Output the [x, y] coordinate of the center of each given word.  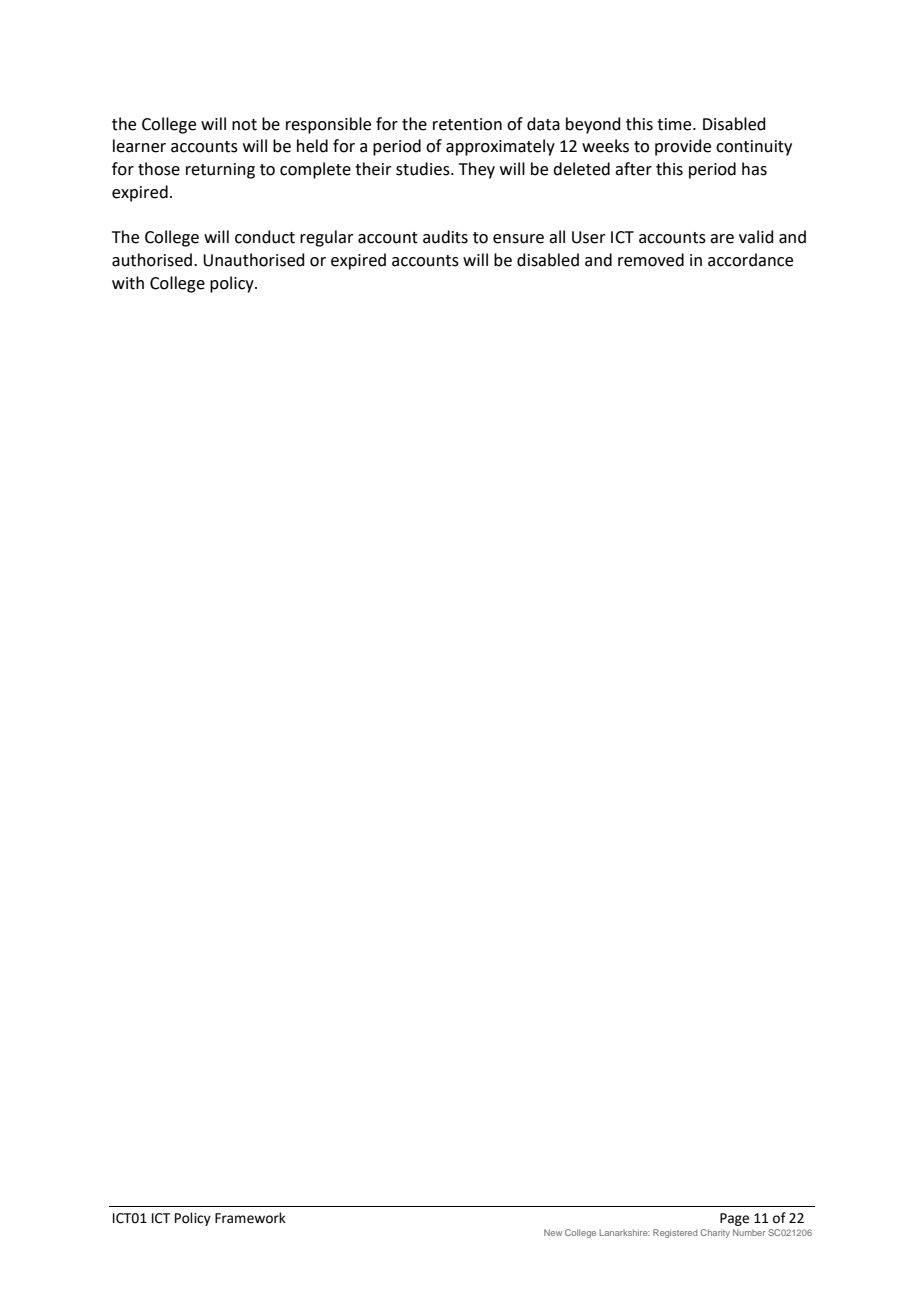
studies [424, 169]
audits [445, 237]
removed [651, 260]
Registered [675, 1233]
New [553, 1232]
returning [220, 171]
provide [683, 147]
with [128, 283]
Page [734, 1219]
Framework [250, 1218]
